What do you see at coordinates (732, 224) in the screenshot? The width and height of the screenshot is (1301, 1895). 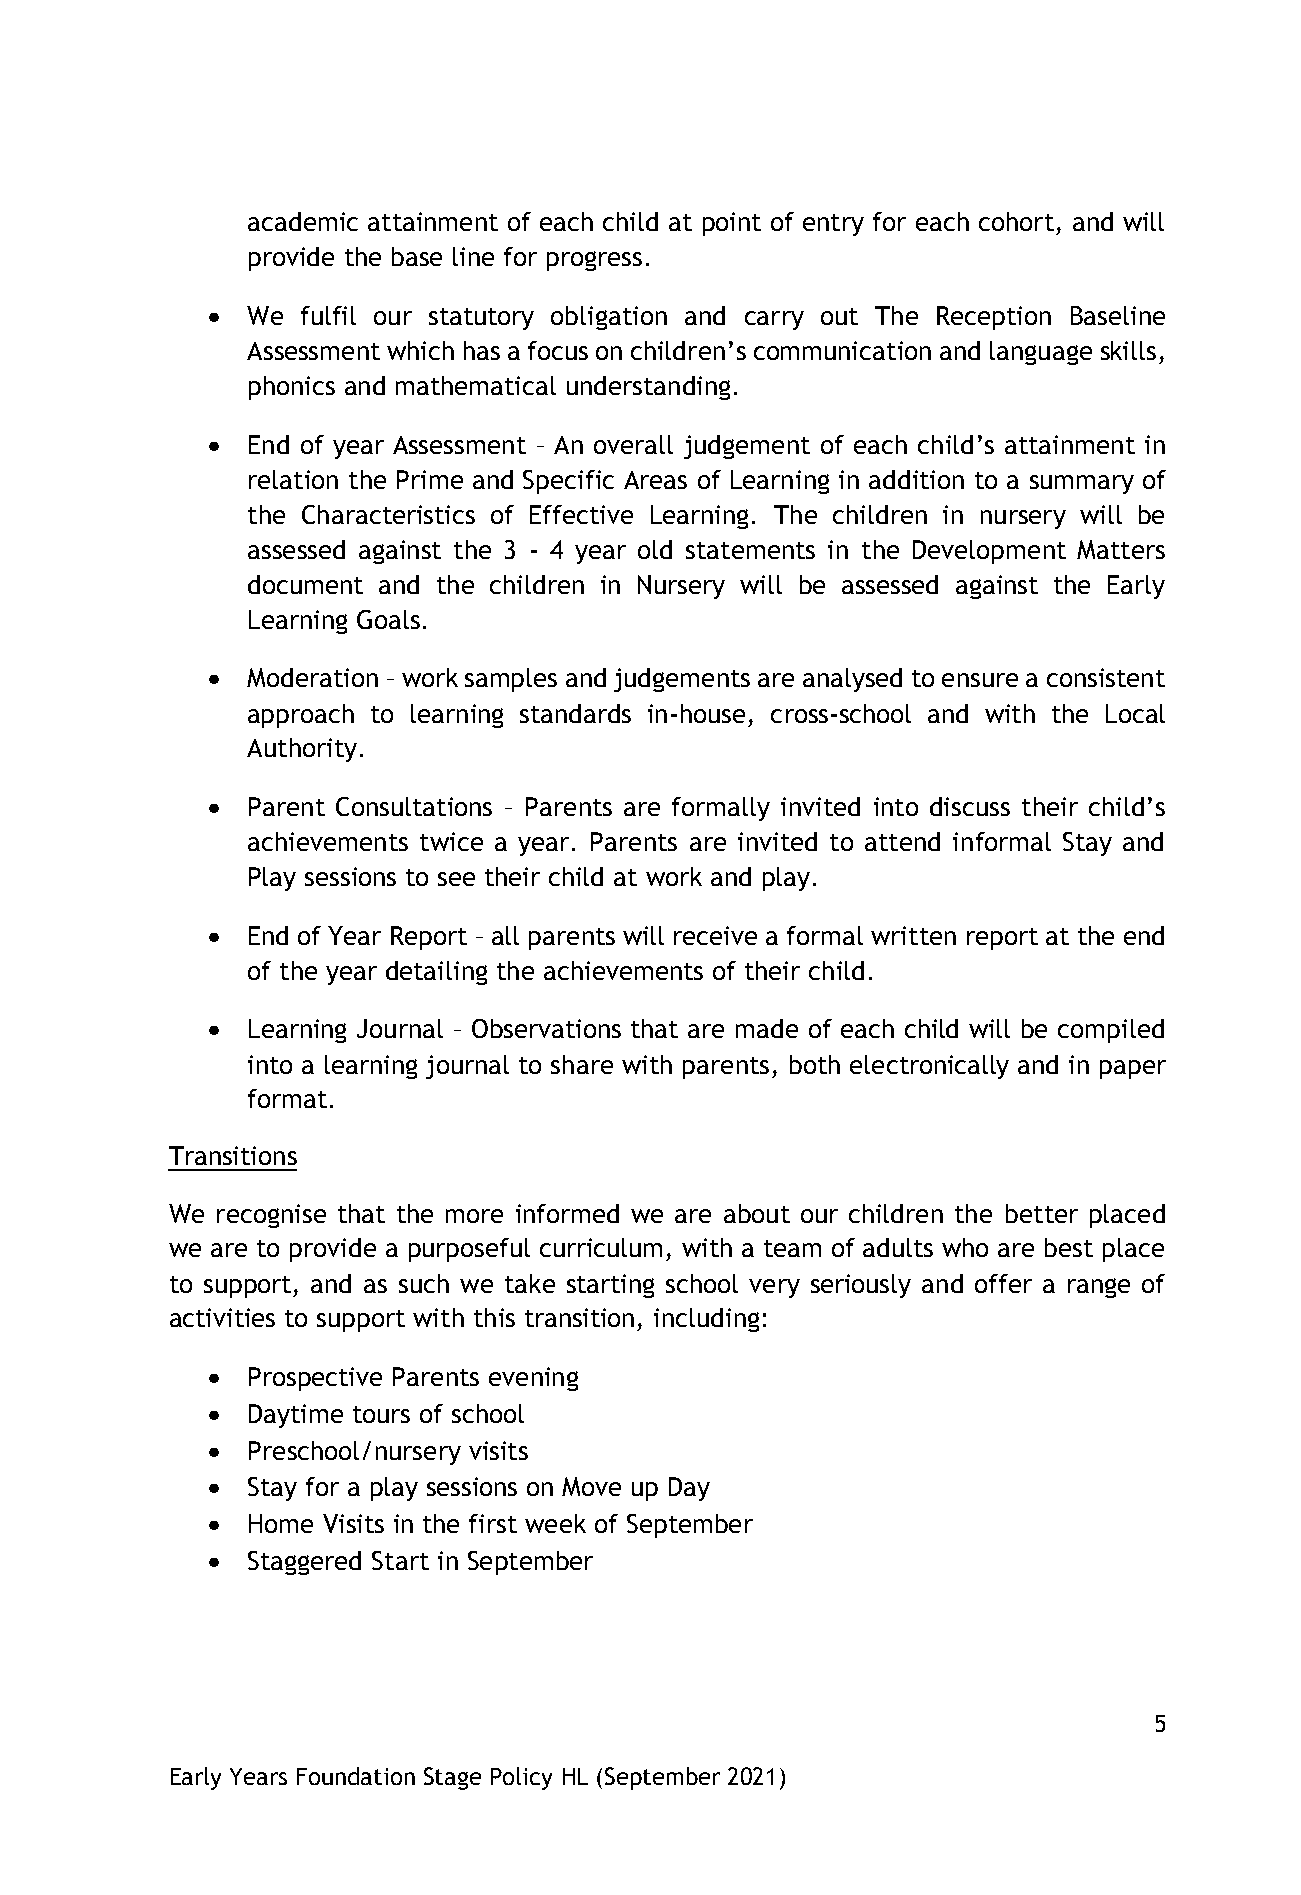 I see `point` at bounding box center [732, 224].
